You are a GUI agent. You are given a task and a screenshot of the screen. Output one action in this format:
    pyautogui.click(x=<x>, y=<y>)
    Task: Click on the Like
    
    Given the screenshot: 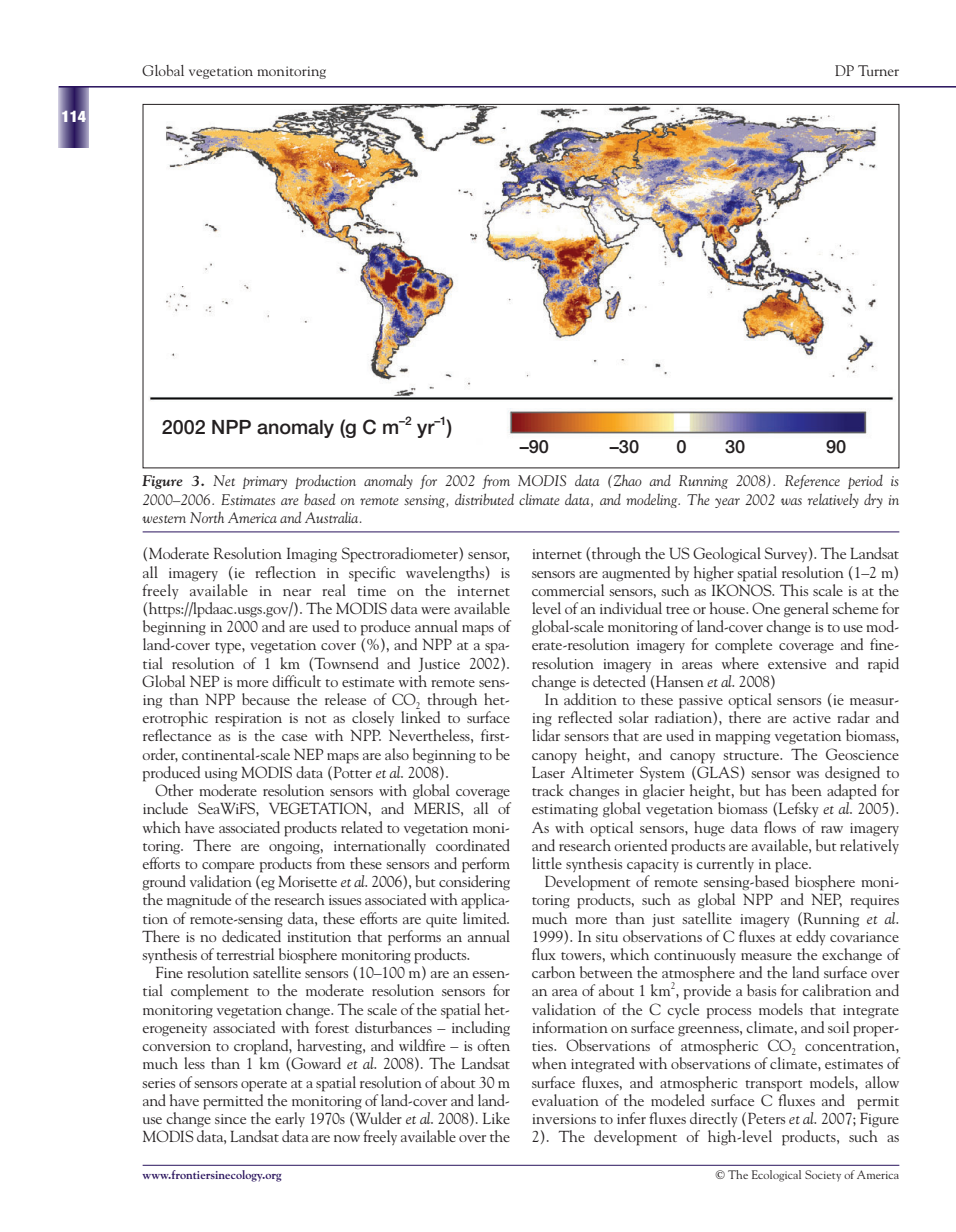 What is the action you would take?
    pyautogui.click(x=496, y=1118)
